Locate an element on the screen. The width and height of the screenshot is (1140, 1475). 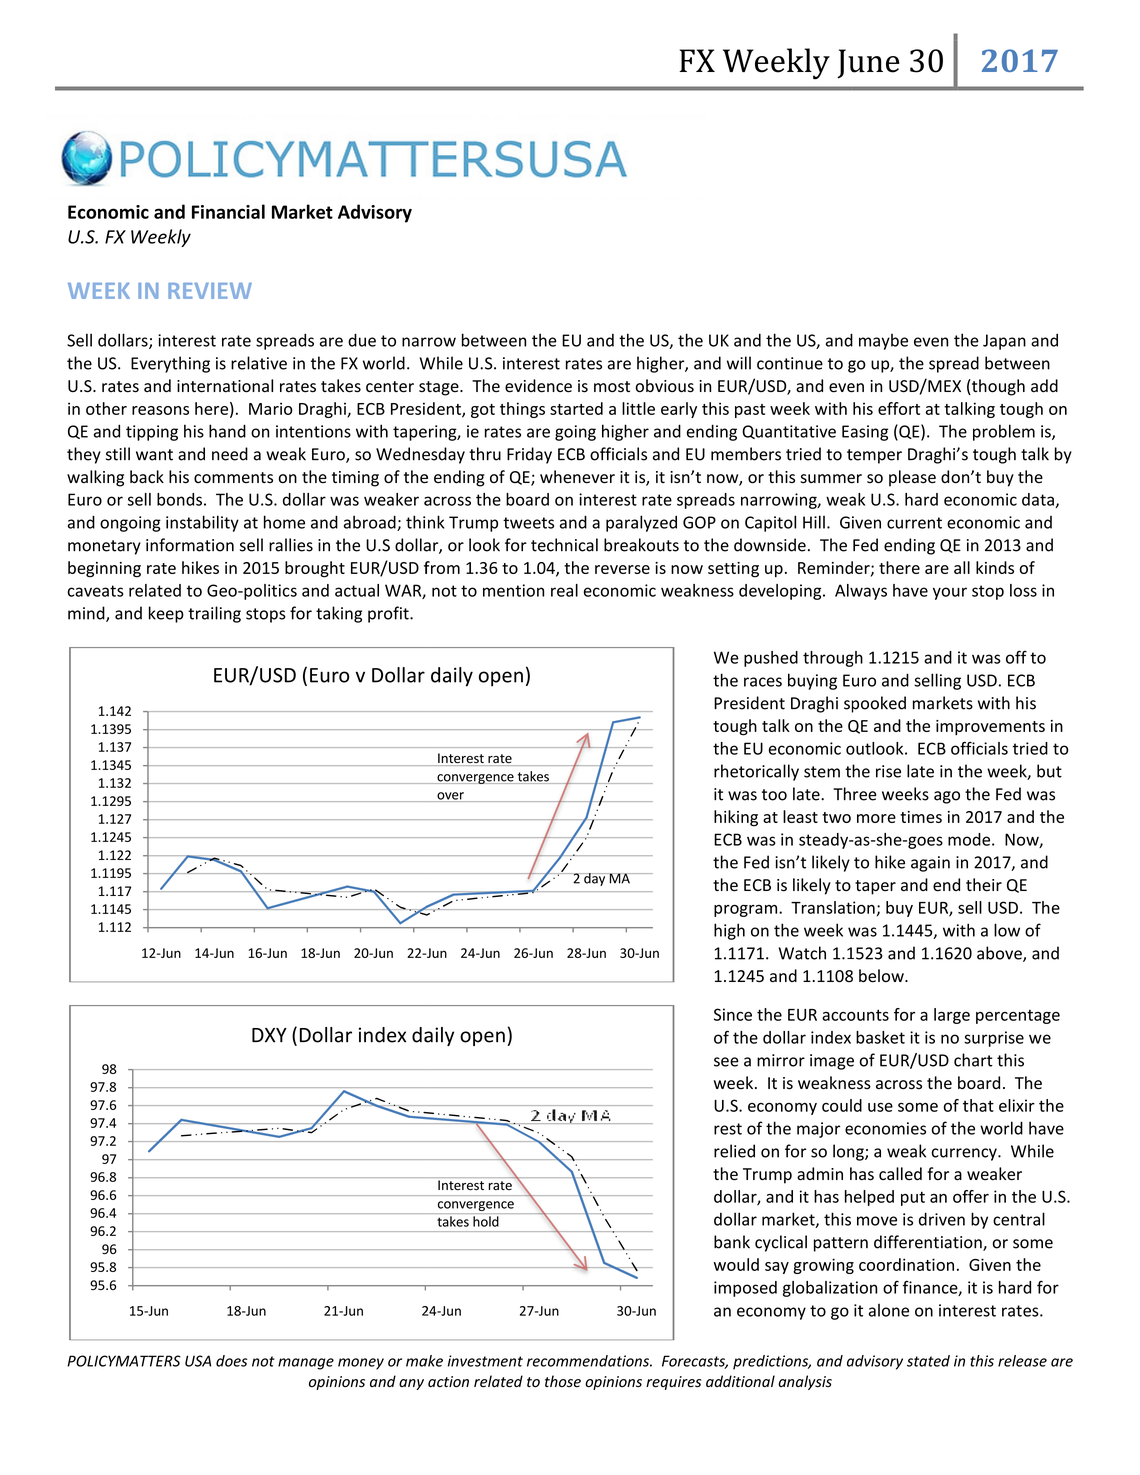
whenever is located at coordinates (577, 477).
